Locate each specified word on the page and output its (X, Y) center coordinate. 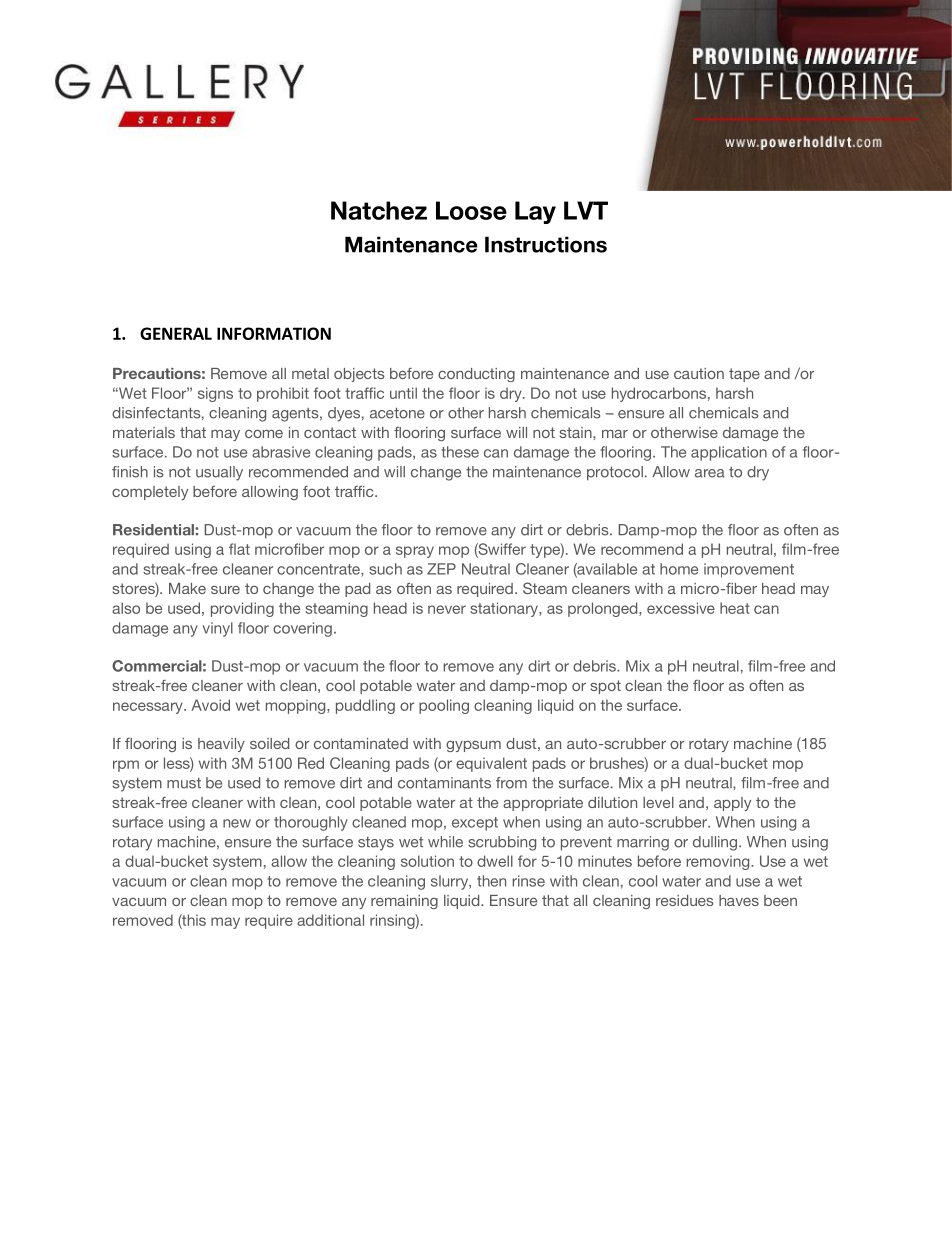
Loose (471, 210)
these (460, 452)
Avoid (210, 705)
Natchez (379, 210)
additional (330, 920)
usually (219, 473)
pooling (444, 706)
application (729, 453)
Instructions (546, 244)
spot (606, 687)
